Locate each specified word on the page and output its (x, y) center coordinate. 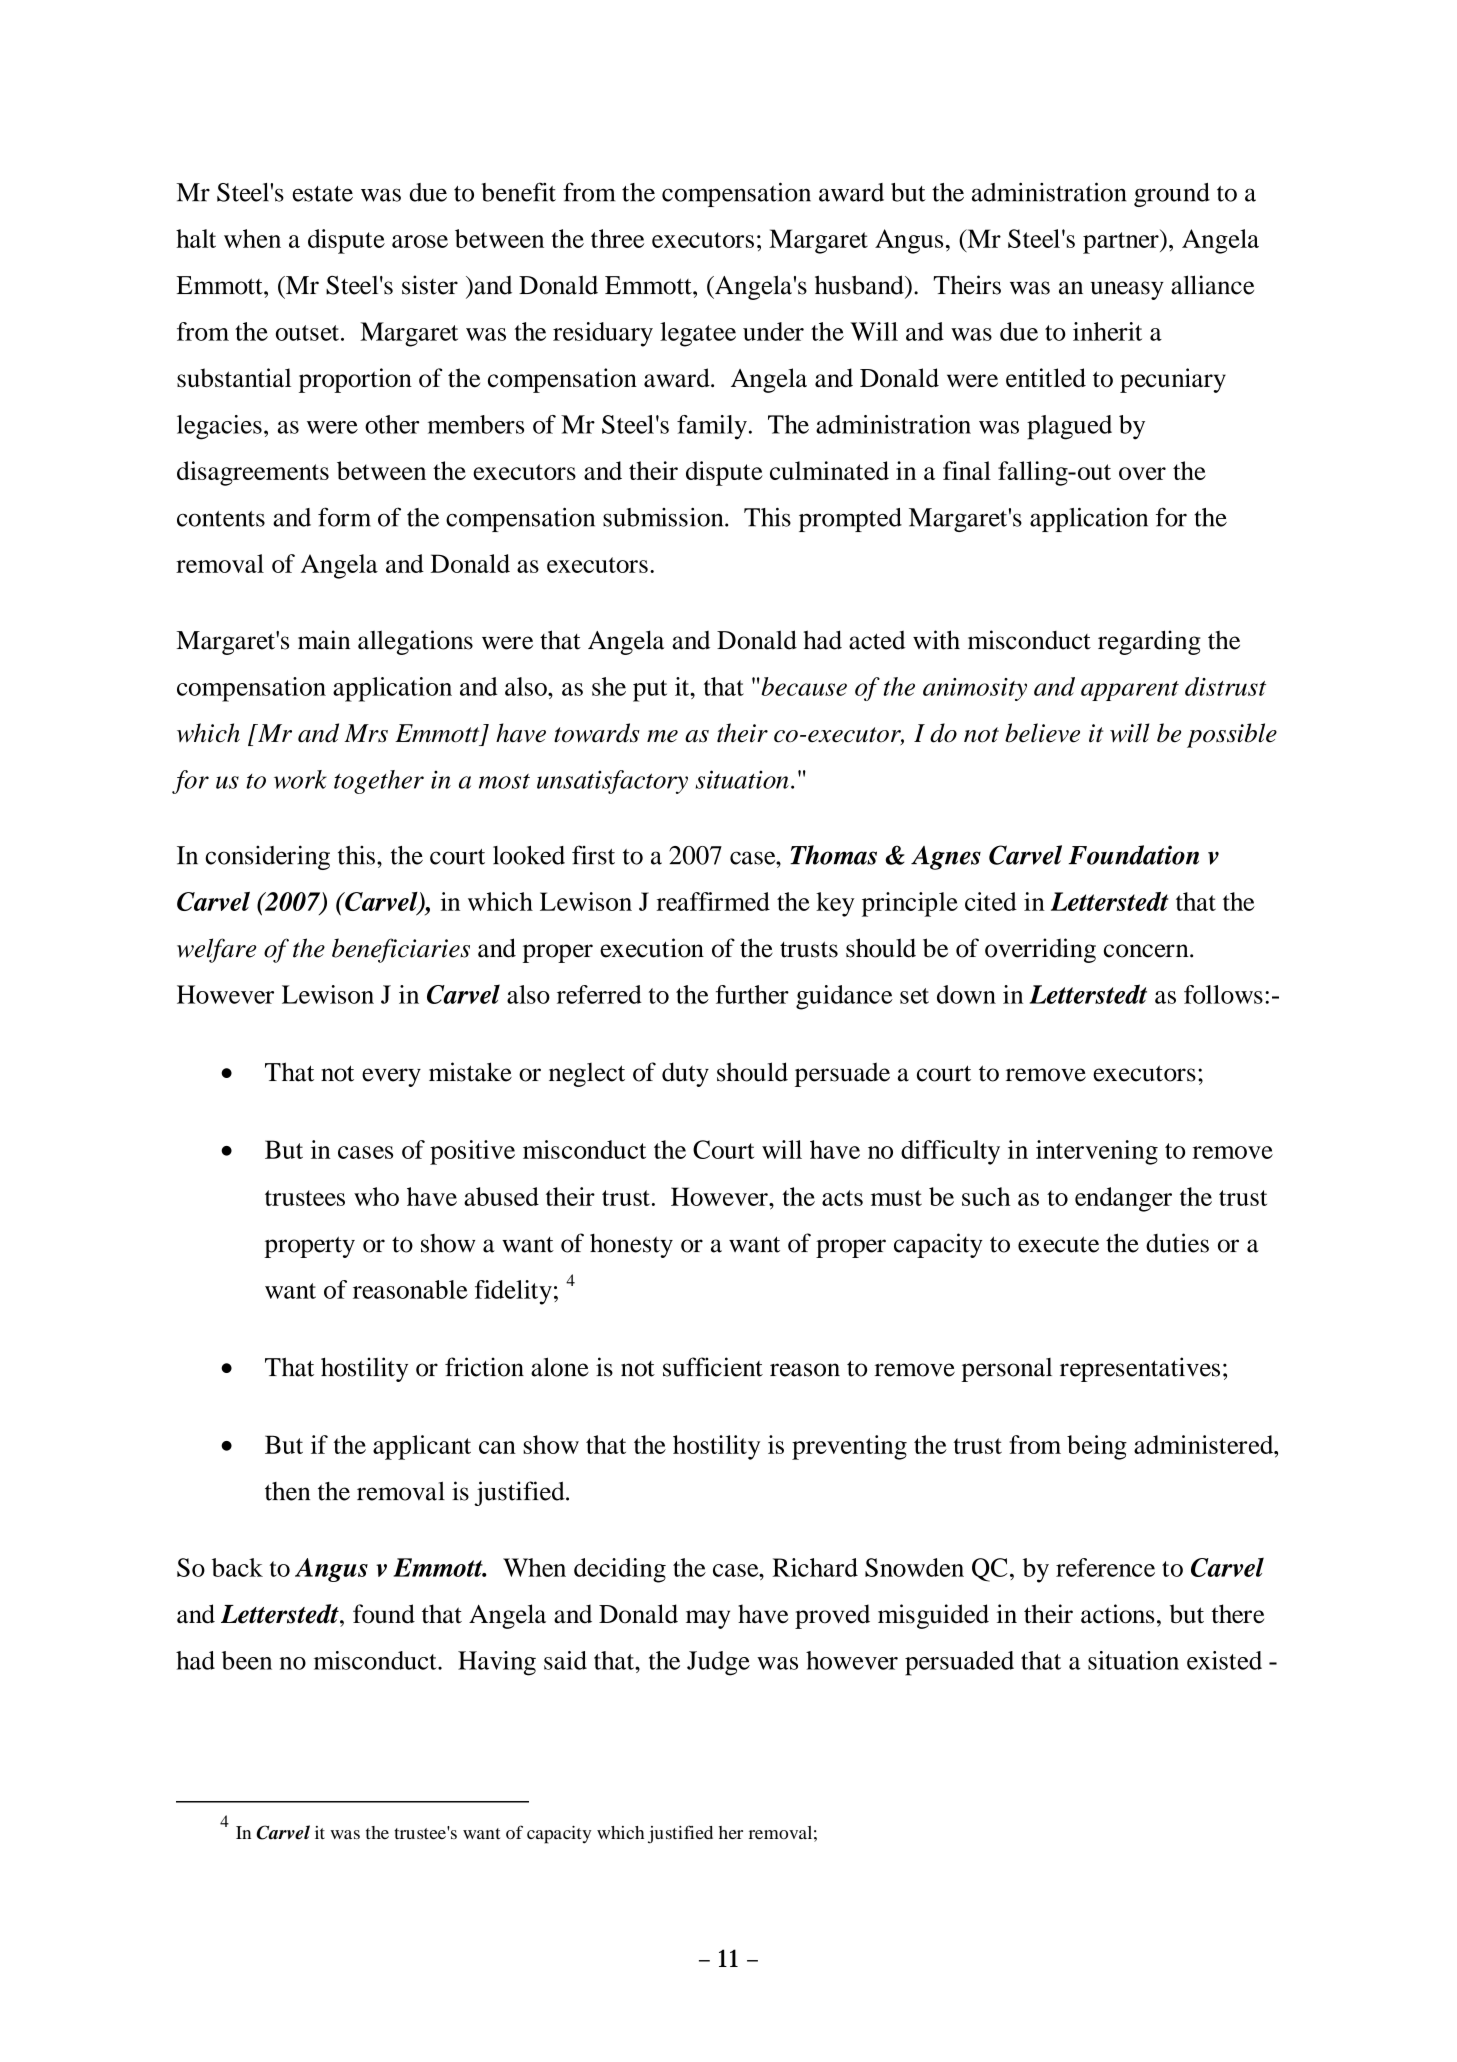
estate (323, 194)
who (376, 1196)
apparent (1130, 691)
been (247, 1660)
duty (685, 1074)
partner (1122, 242)
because (803, 686)
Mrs (366, 733)
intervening (1097, 1152)
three (617, 238)
